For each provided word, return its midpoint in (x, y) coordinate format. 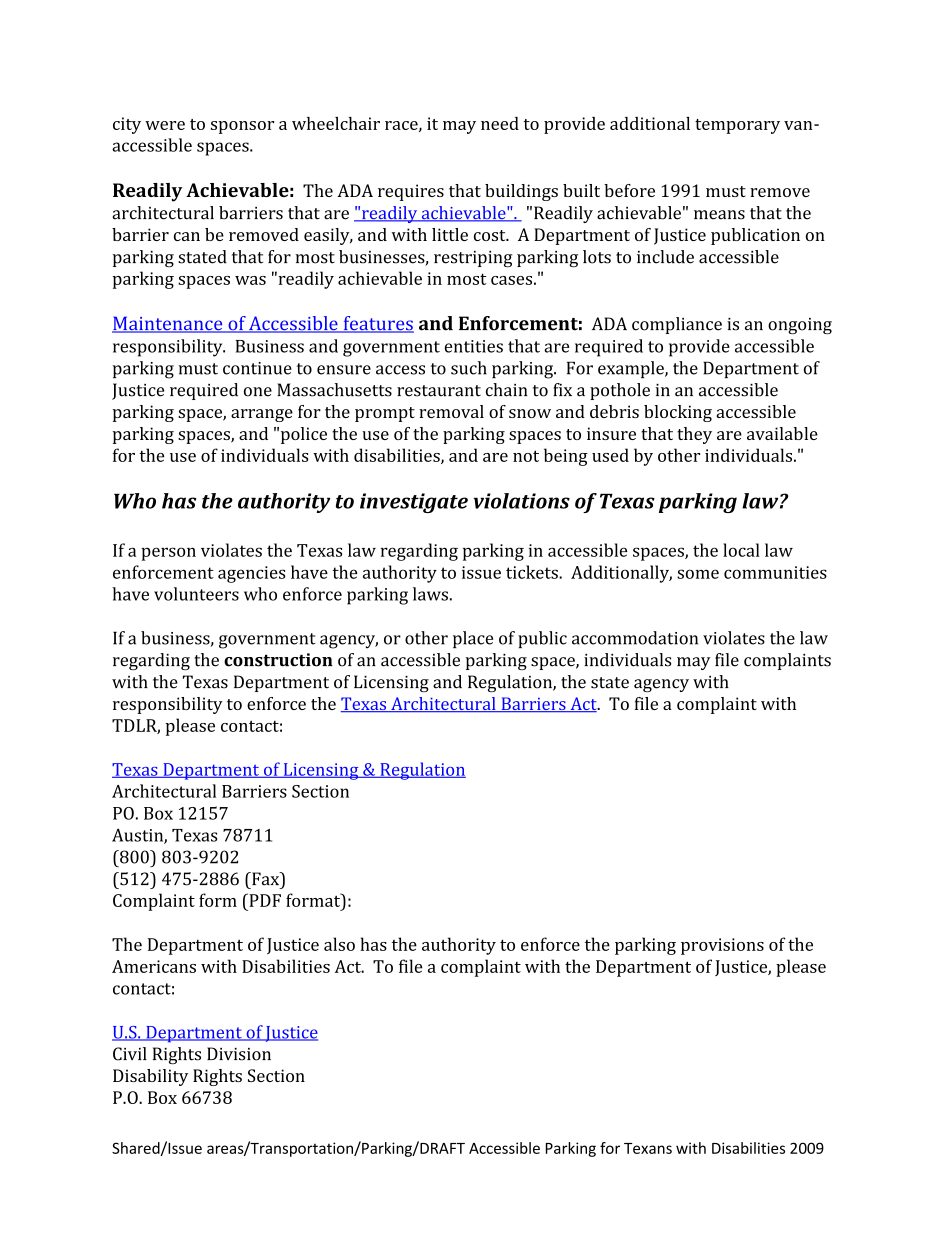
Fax (266, 879)
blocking (678, 413)
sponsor (242, 127)
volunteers (196, 594)
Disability (150, 1077)
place (473, 639)
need (500, 123)
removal (451, 411)
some (698, 574)
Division (239, 1054)
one (258, 392)
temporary (737, 126)
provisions (722, 946)
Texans (648, 1148)
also (339, 944)
